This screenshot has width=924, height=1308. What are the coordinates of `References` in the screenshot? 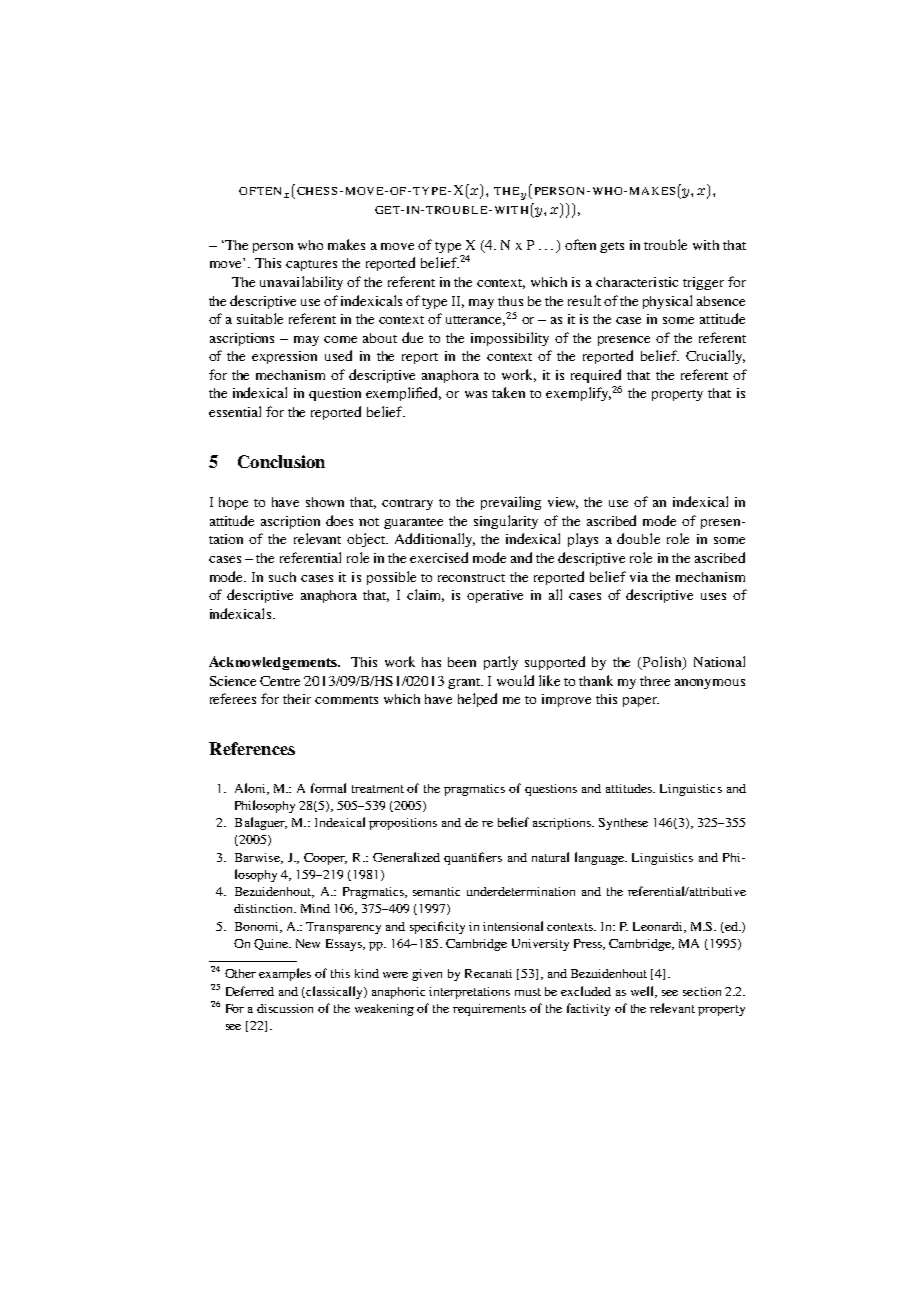 It's located at (252, 748).
